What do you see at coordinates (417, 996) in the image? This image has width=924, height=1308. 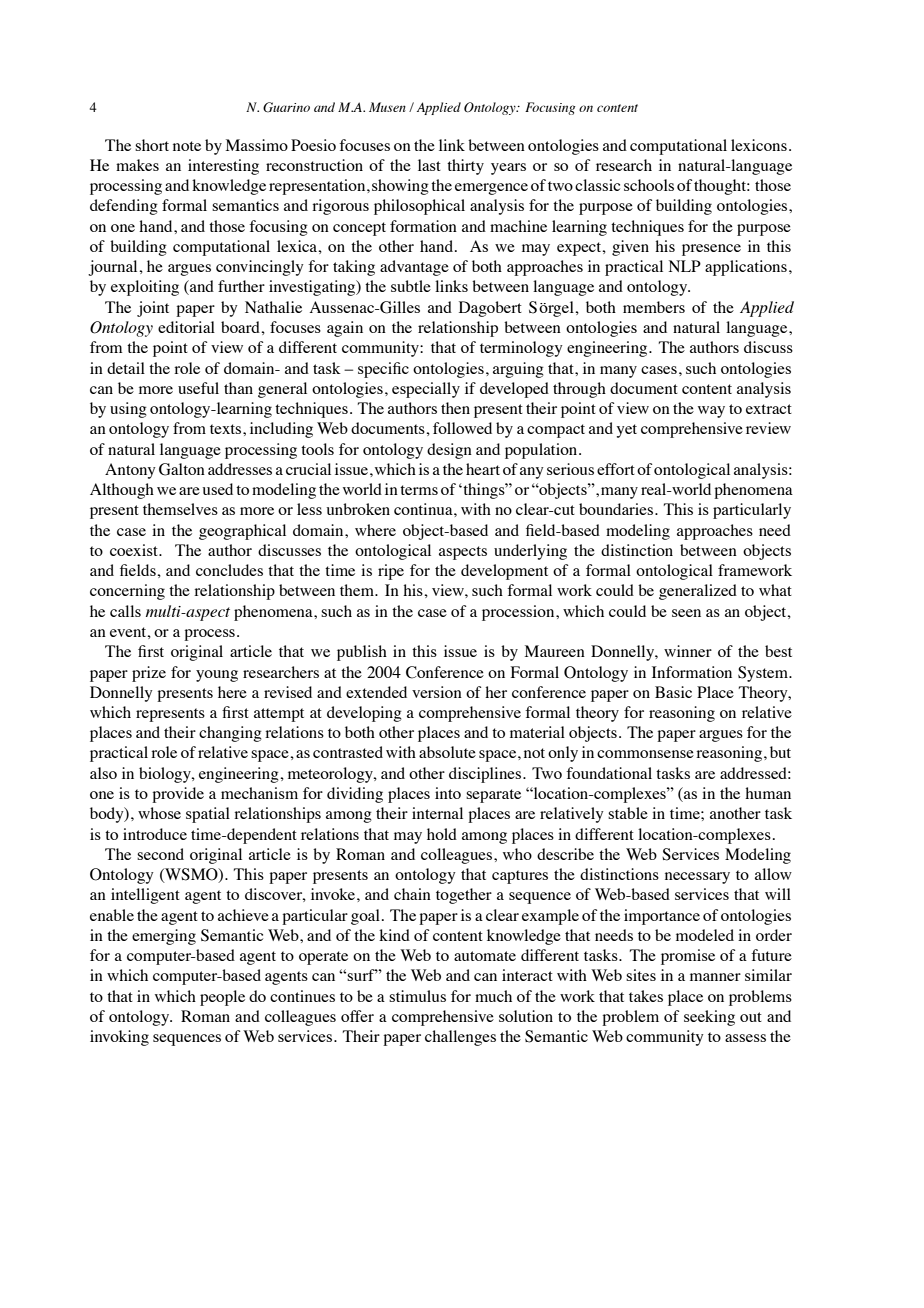 I see `stimulus` at bounding box center [417, 996].
